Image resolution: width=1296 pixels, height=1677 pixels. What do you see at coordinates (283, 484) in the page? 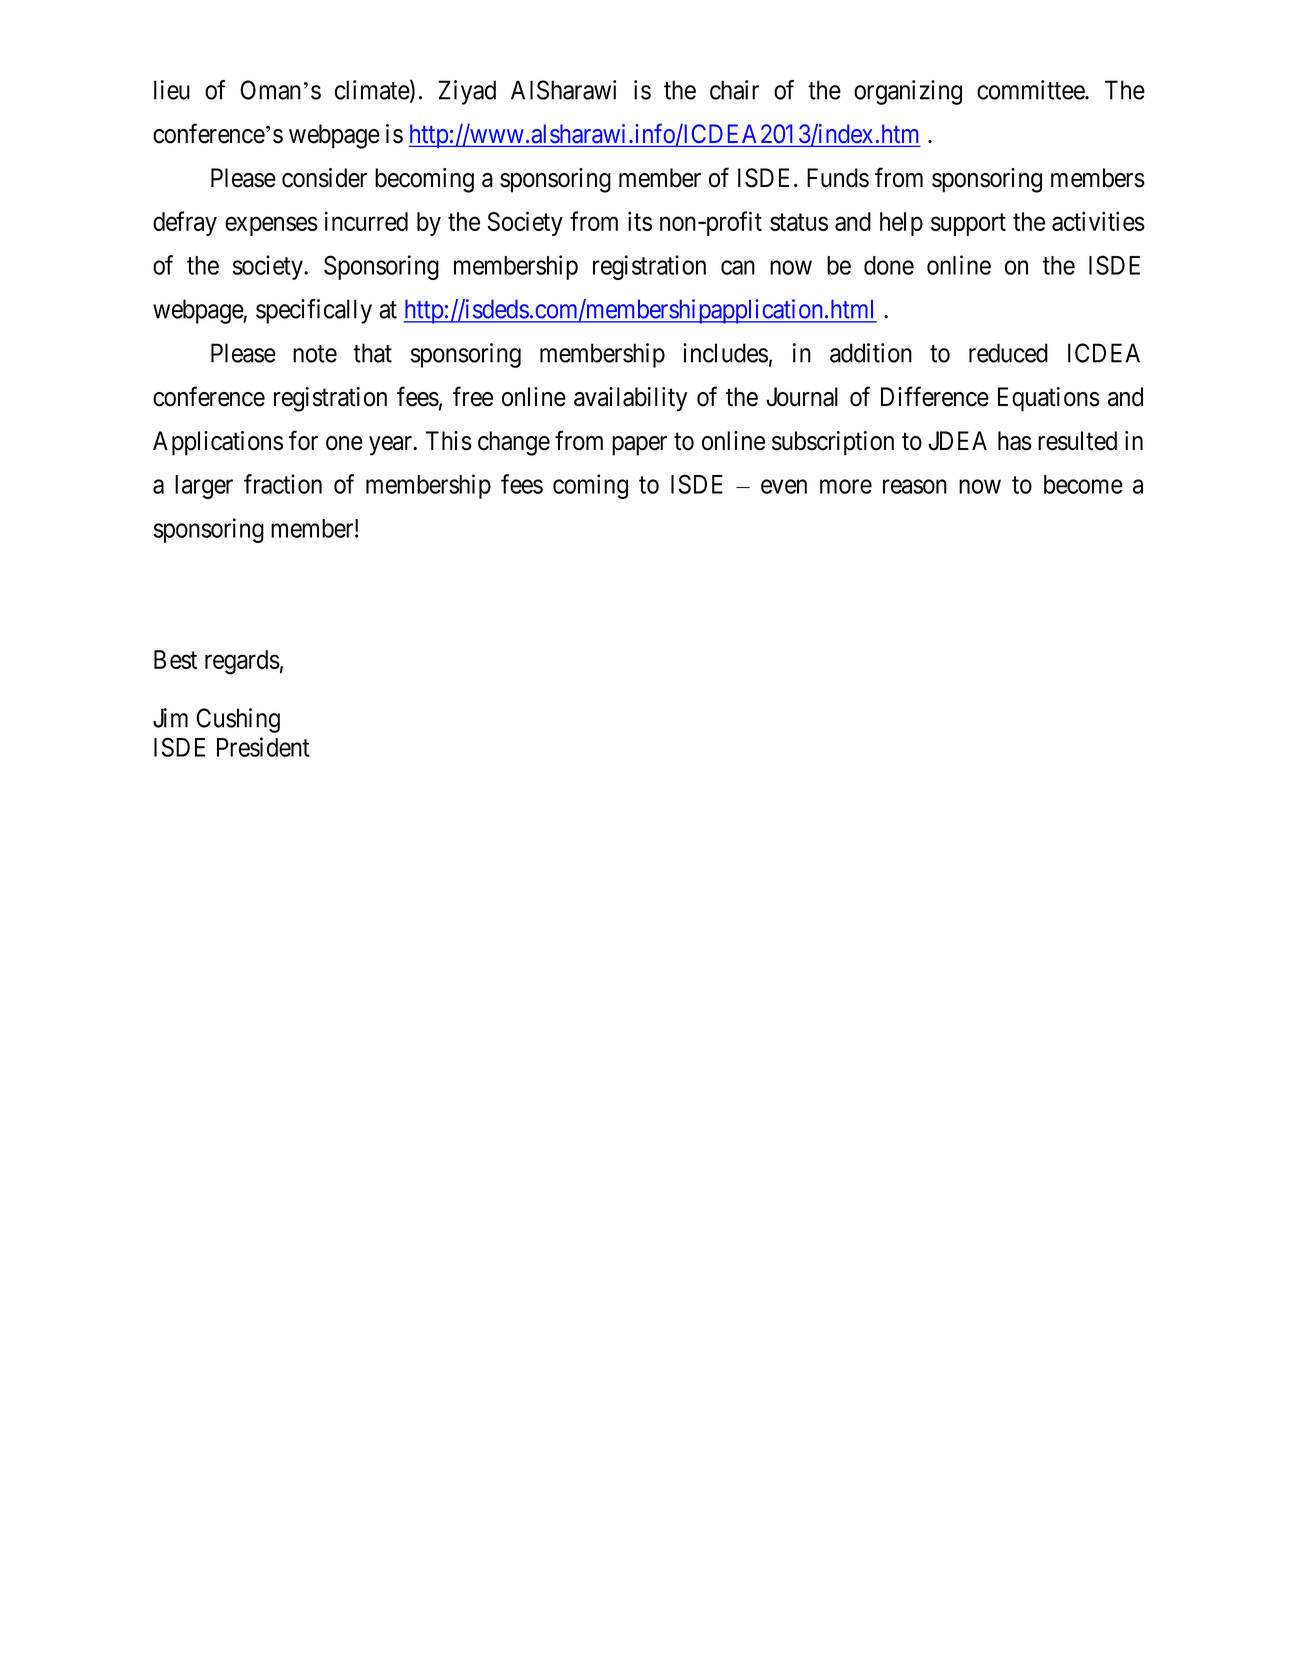
I see `fraction` at bounding box center [283, 484].
